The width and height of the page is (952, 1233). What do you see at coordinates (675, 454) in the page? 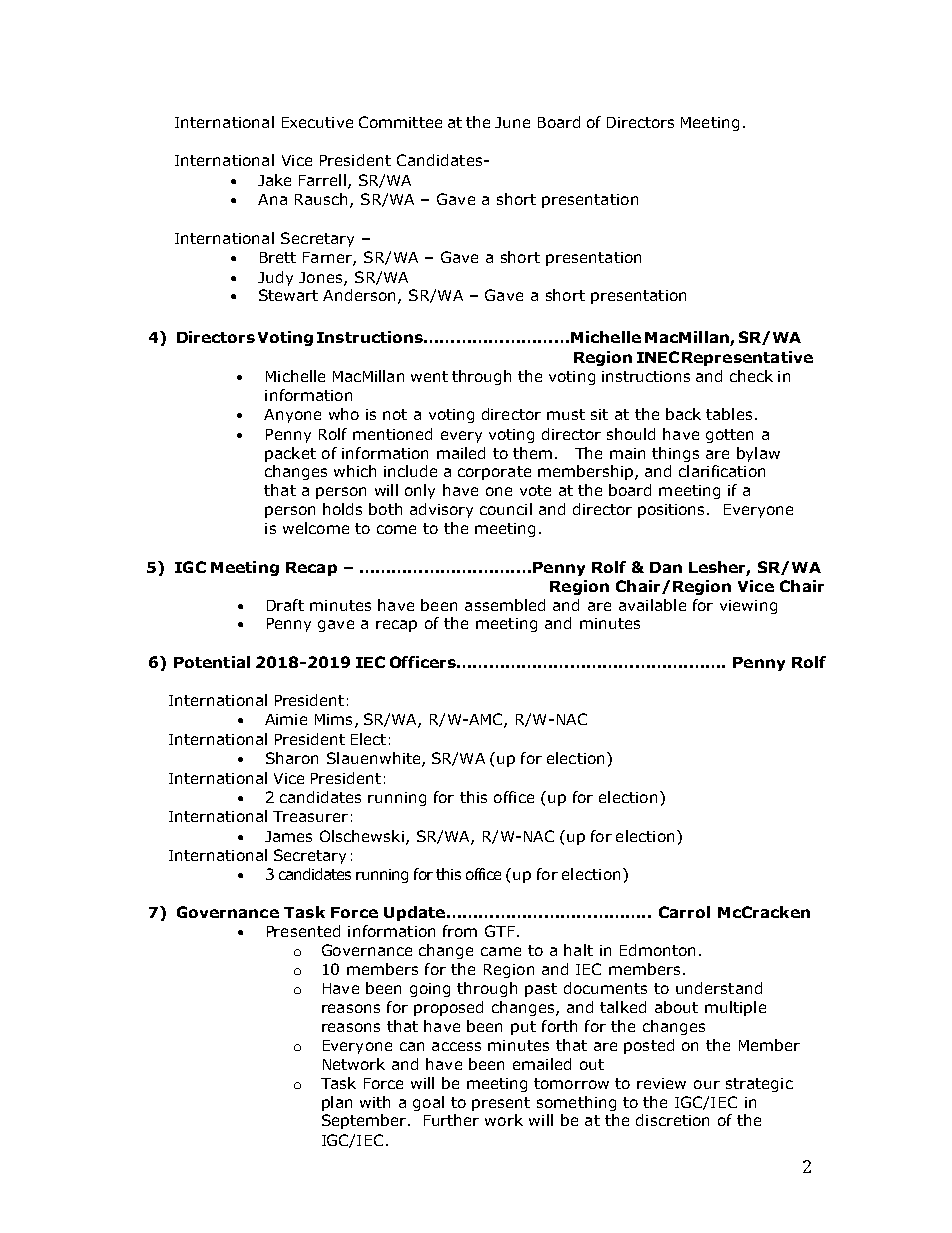
I see `things` at bounding box center [675, 454].
